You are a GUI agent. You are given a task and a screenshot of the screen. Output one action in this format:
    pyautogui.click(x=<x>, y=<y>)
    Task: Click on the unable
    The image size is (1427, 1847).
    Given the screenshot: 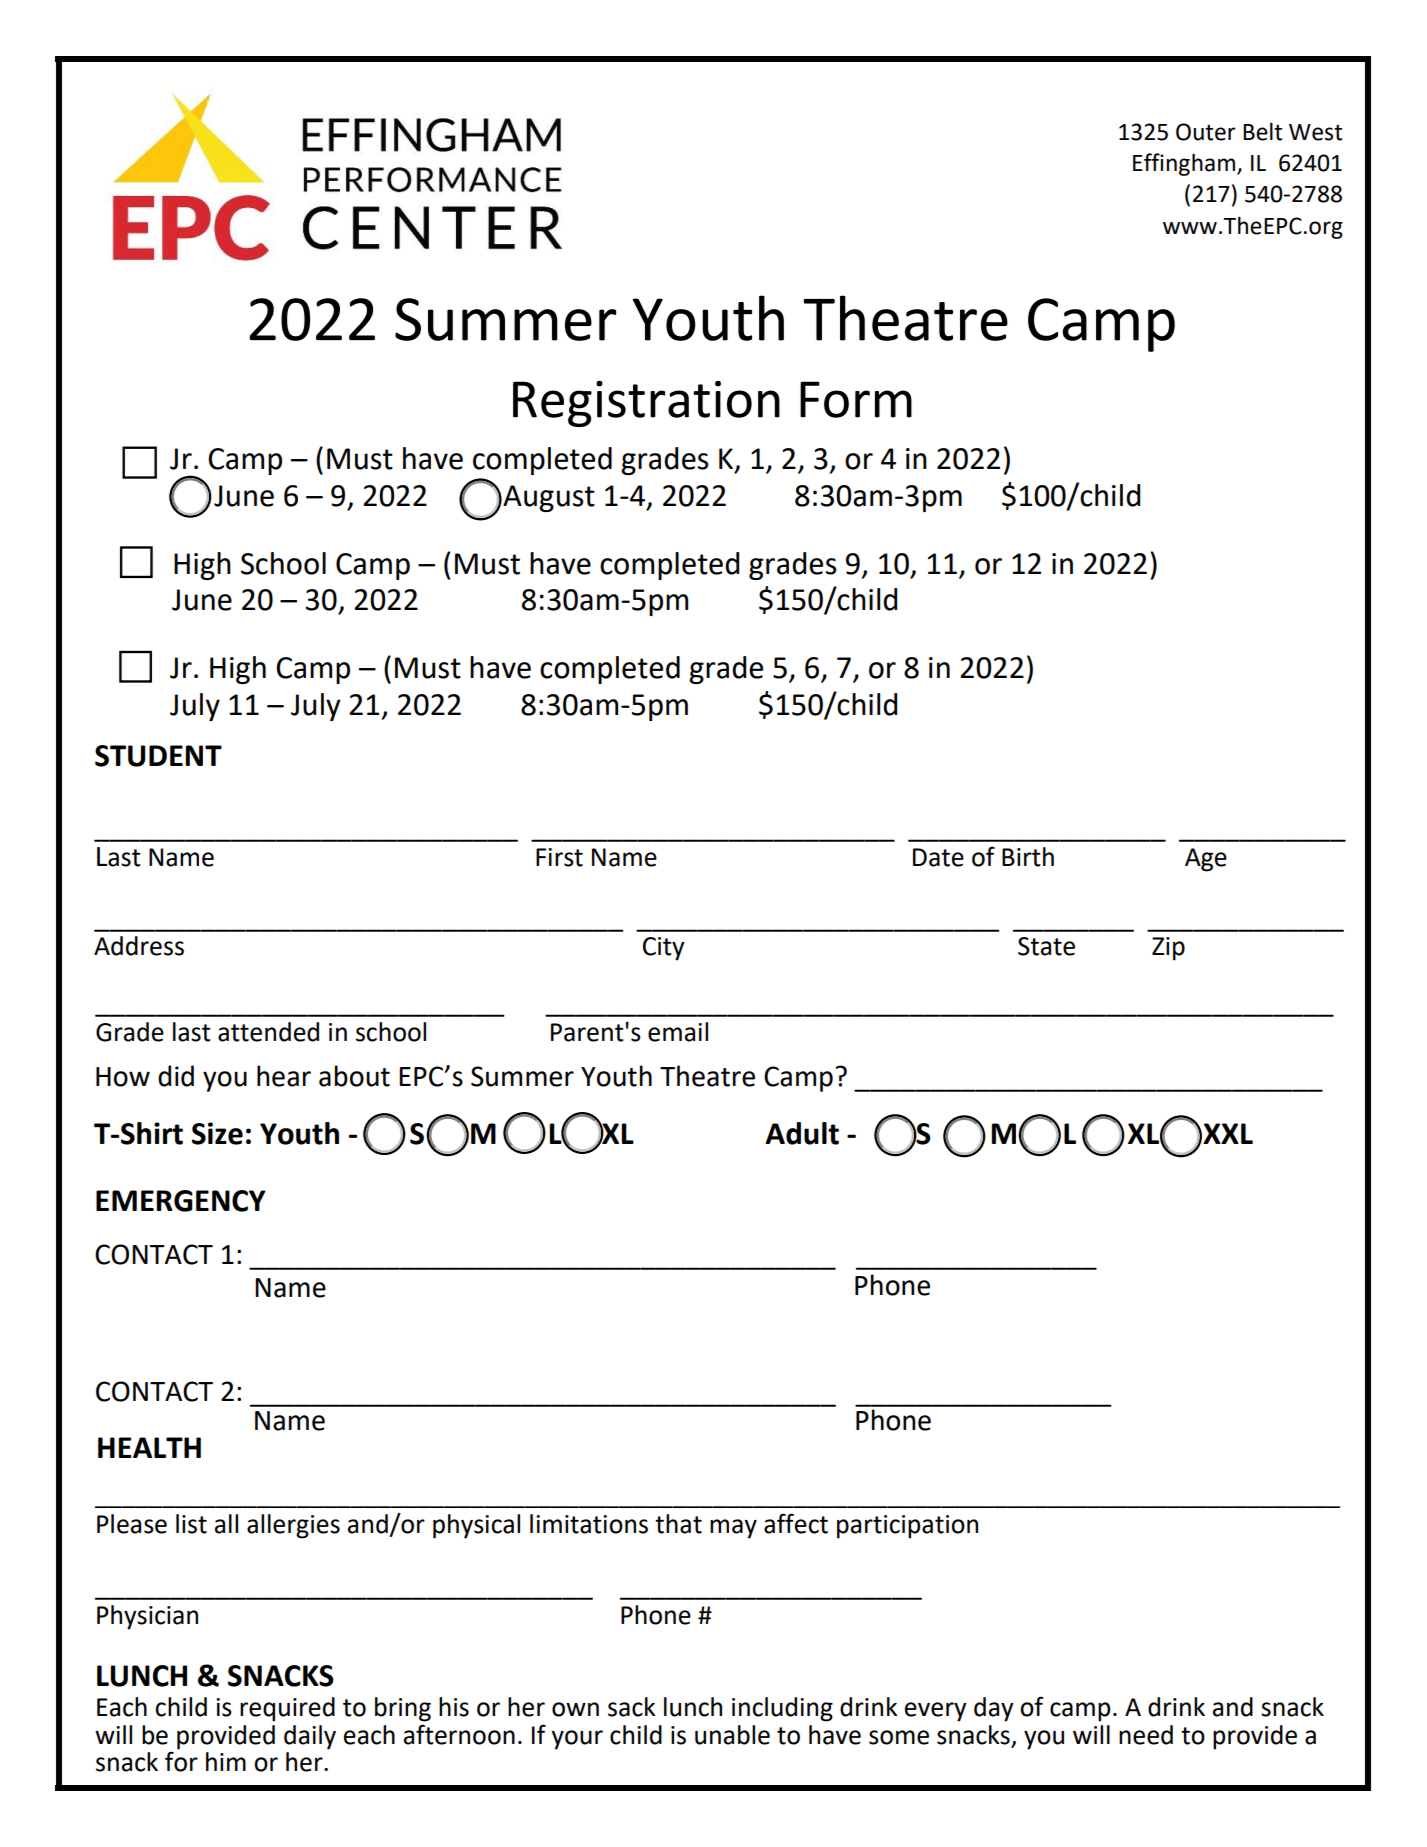 What is the action you would take?
    pyautogui.click(x=732, y=1735)
